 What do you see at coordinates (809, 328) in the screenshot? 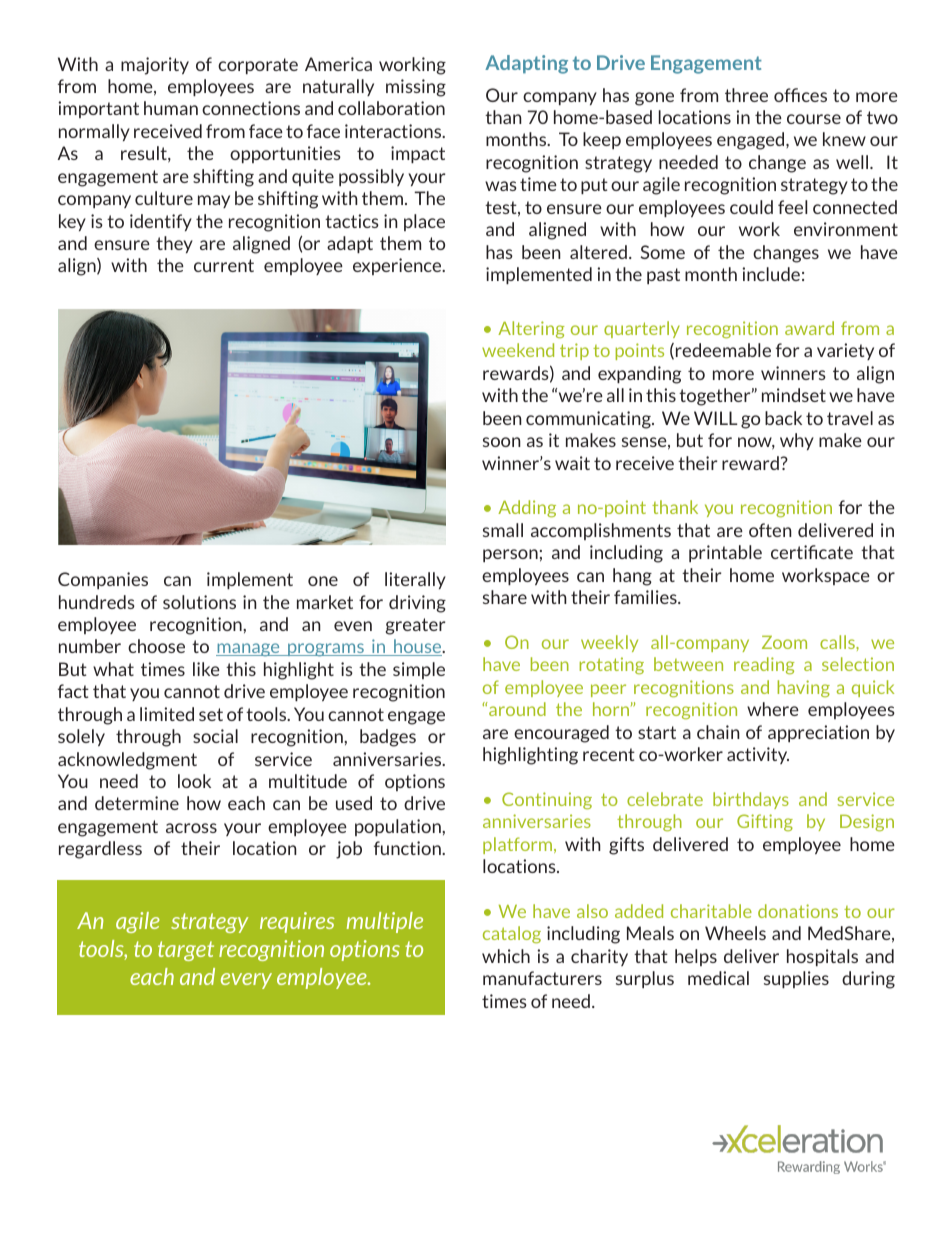
I see `award` at bounding box center [809, 328].
